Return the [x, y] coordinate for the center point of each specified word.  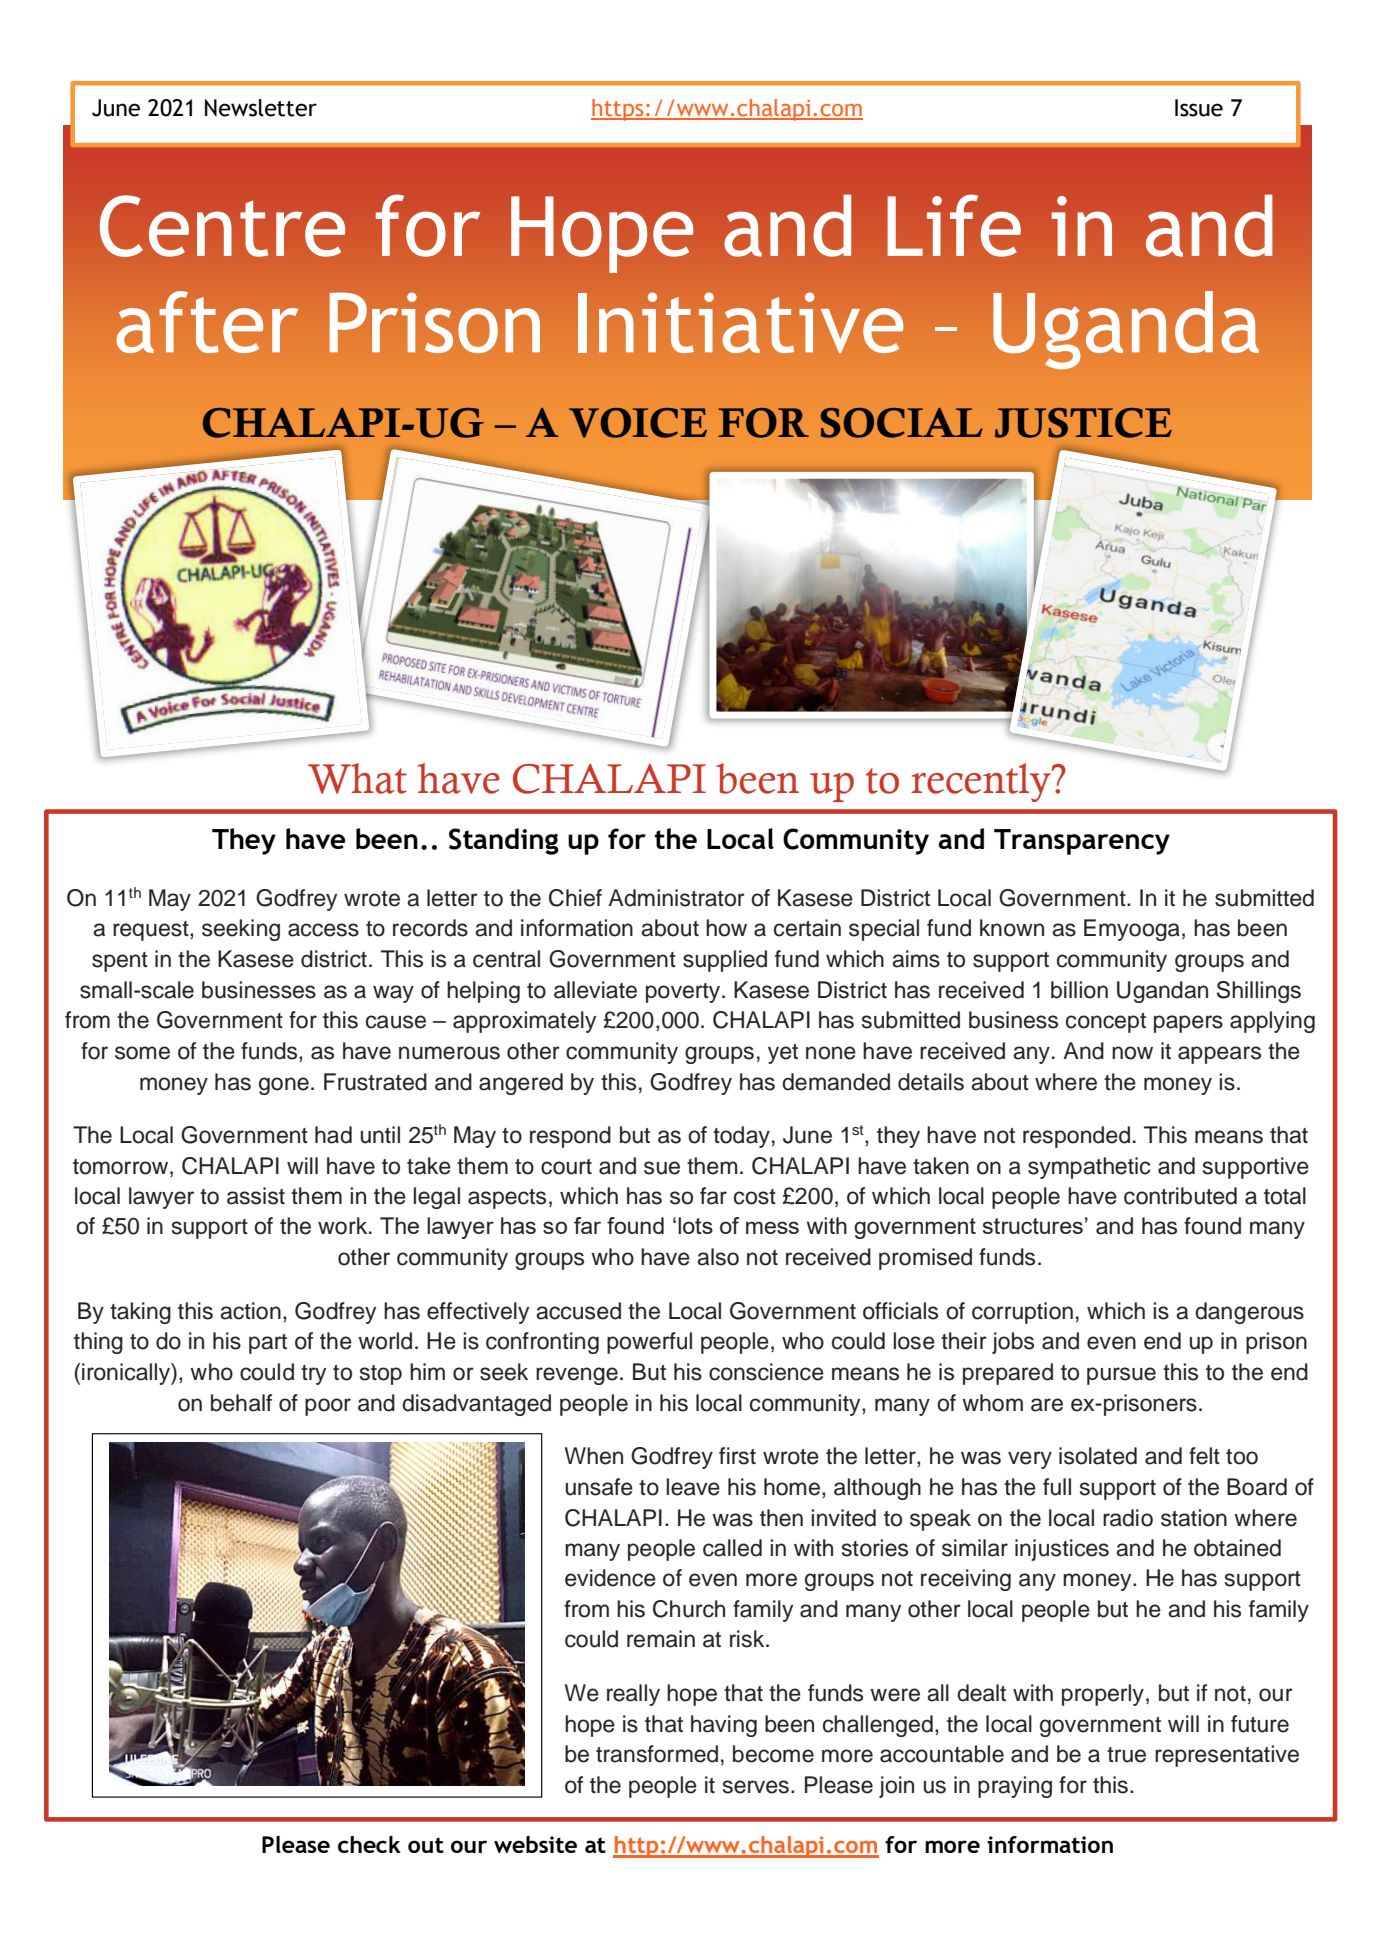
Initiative [740, 322]
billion [1079, 990]
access [323, 930]
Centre [222, 226]
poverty [684, 993]
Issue [1199, 108]
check [369, 1844]
